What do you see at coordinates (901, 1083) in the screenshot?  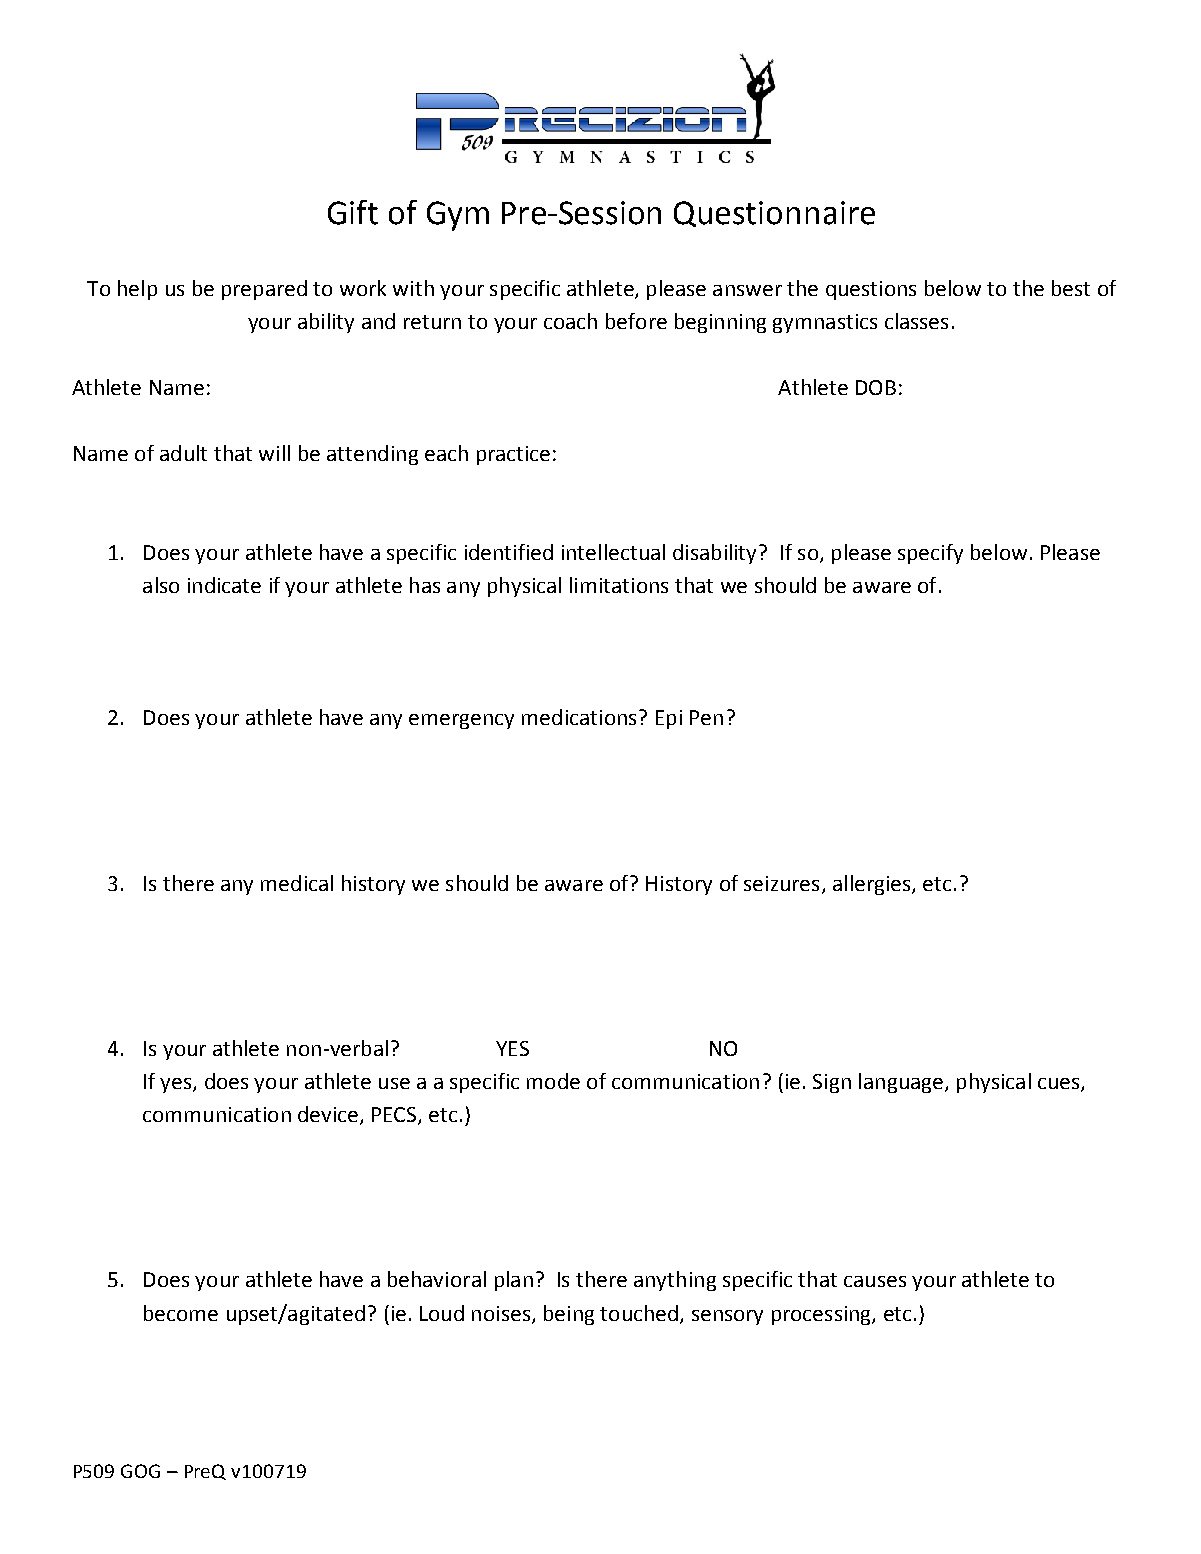 I see `language` at bounding box center [901, 1083].
